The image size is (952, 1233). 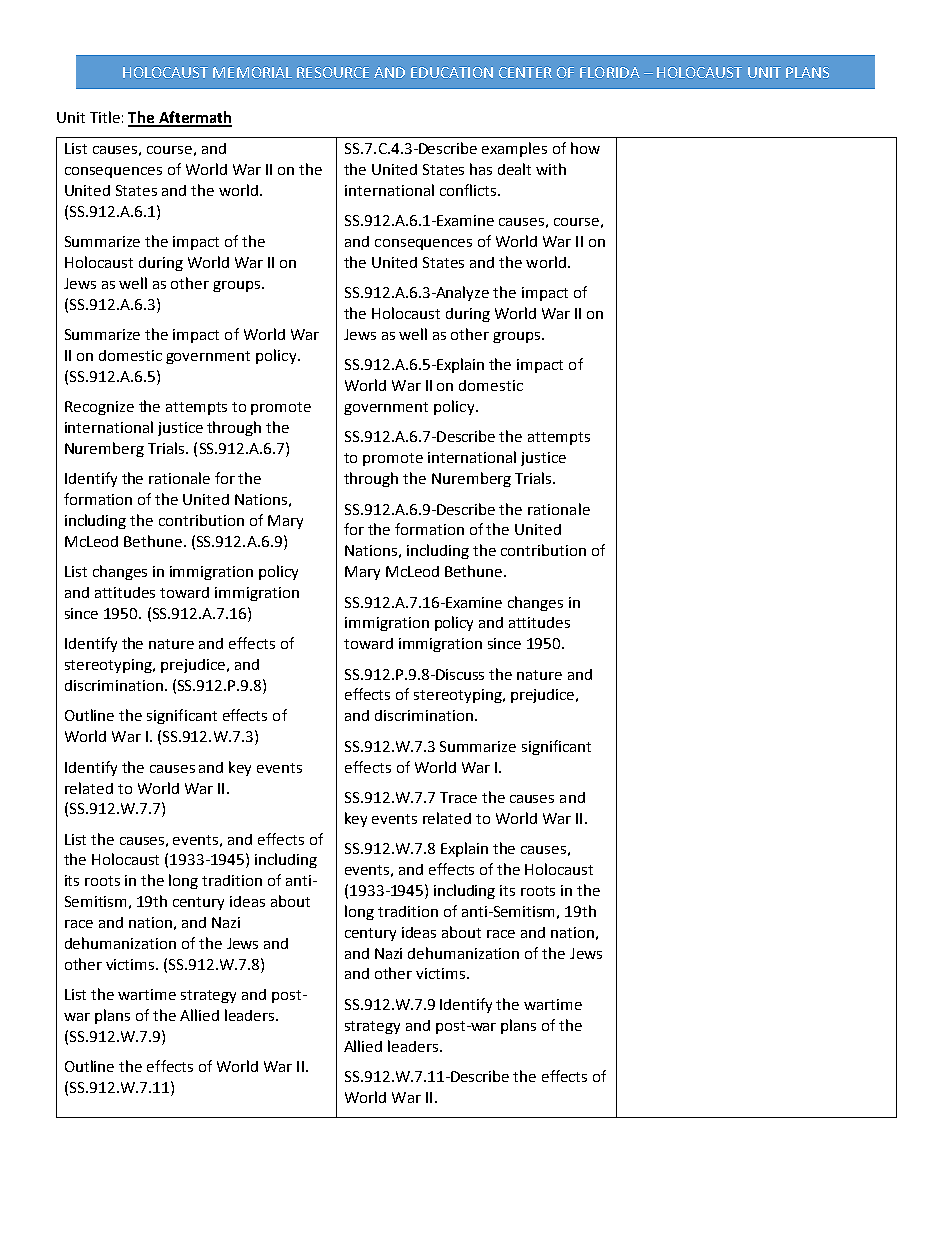 What do you see at coordinates (468, 190) in the screenshot?
I see `conflicts` at bounding box center [468, 190].
